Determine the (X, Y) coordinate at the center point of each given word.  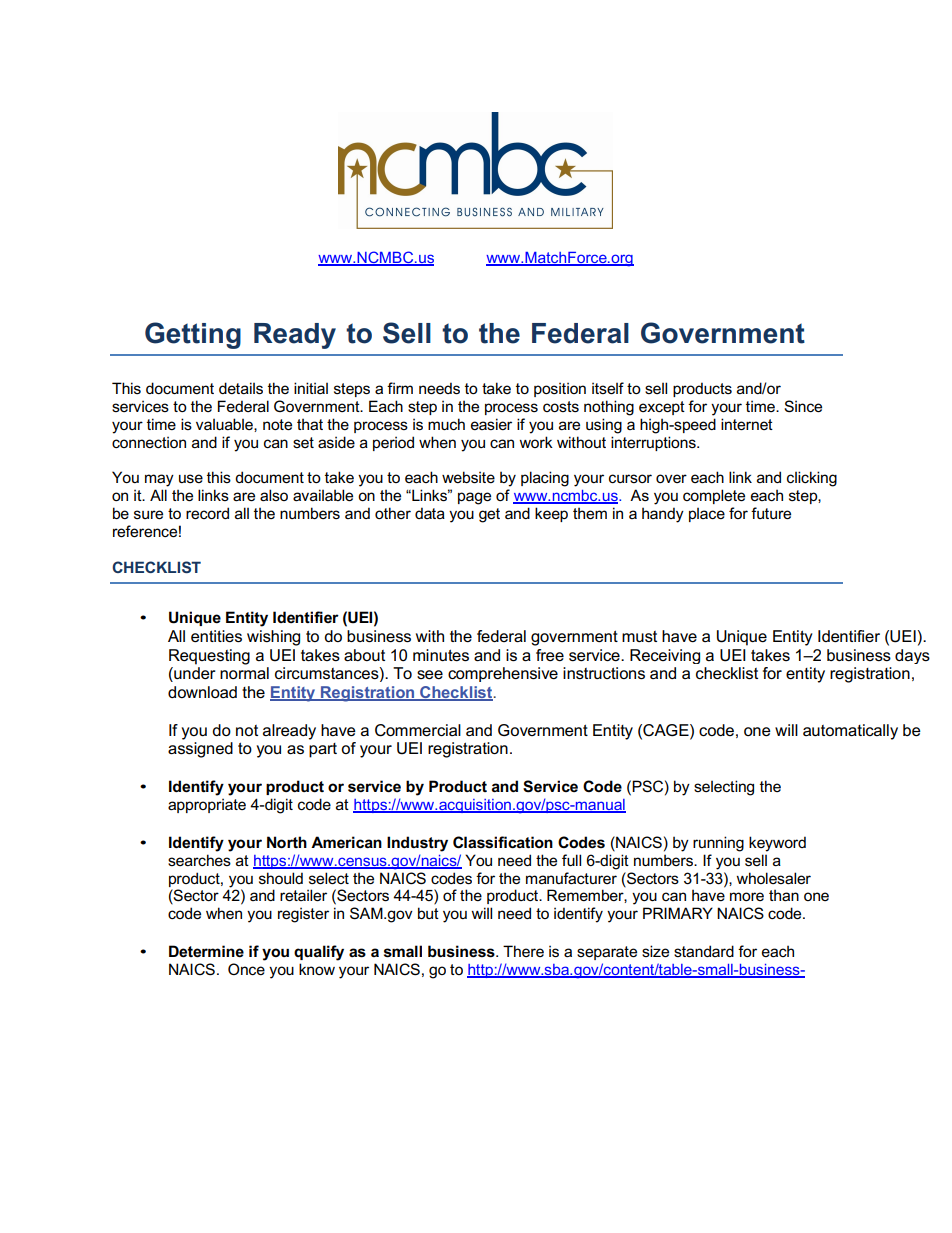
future (771, 513)
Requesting (209, 657)
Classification (503, 842)
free (550, 655)
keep (551, 514)
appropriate (207, 805)
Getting (193, 335)
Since (803, 406)
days (912, 656)
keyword (777, 844)
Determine (206, 951)
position (560, 389)
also (274, 495)
